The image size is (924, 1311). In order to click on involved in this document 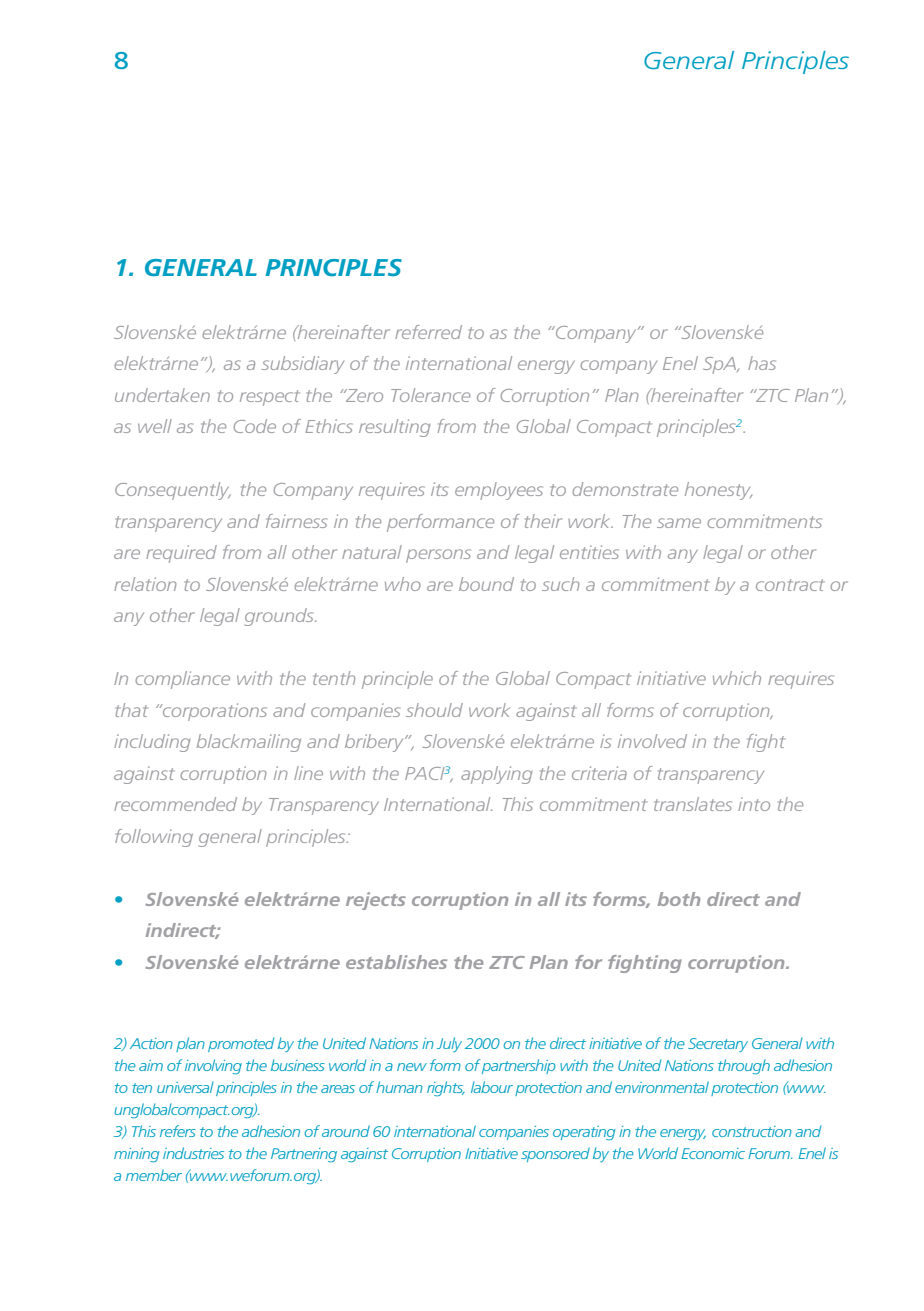, I will do `click(652, 741)`.
